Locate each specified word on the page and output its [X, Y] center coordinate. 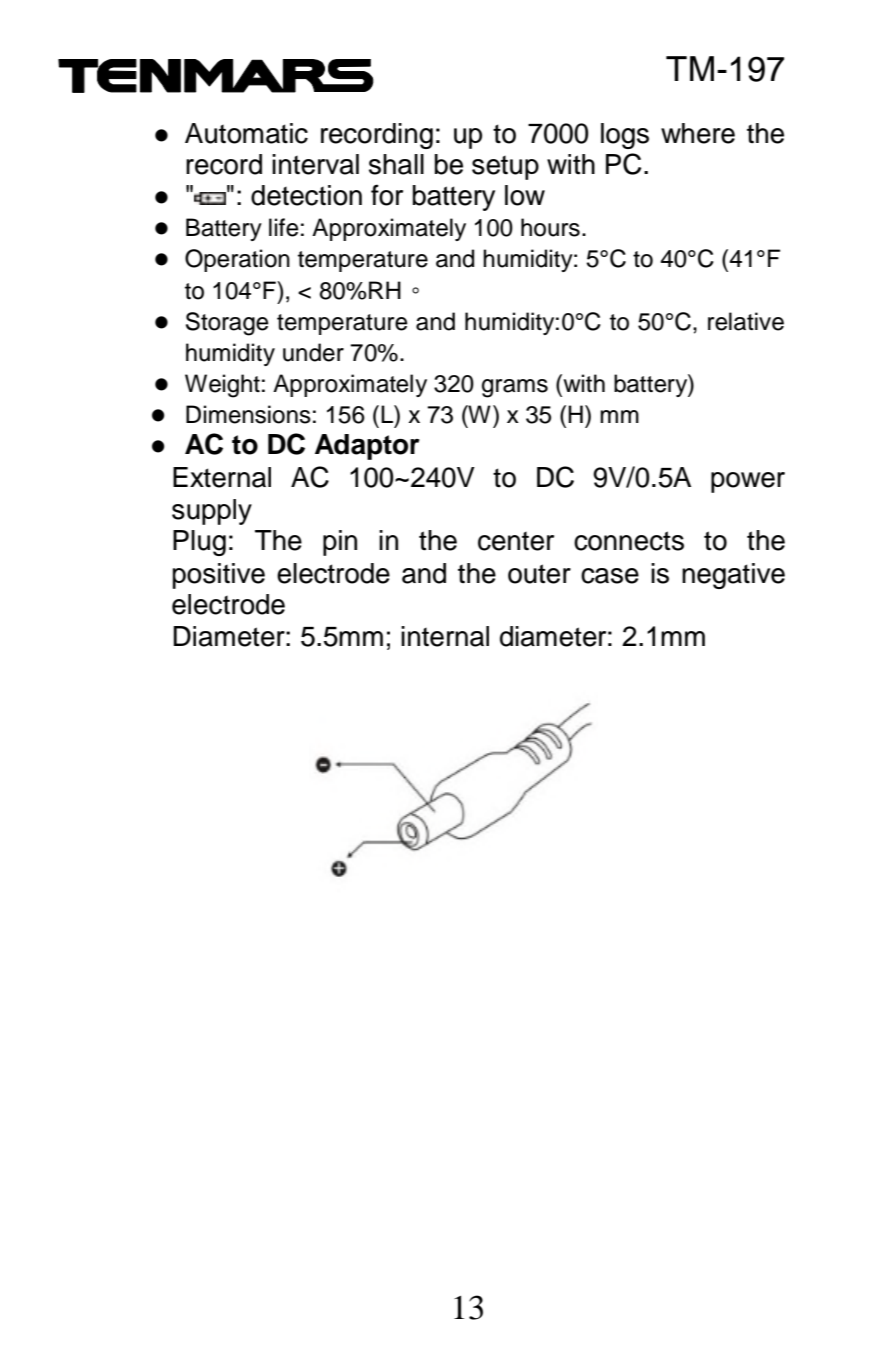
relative [746, 321]
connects [629, 541]
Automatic [246, 133]
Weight [222, 386]
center [516, 541]
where [698, 133]
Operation [237, 260]
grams [515, 388]
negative [733, 576]
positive [219, 576]
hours [550, 227]
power [748, 482]
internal [445, 636]
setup [505, 168]
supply [212, 512]
